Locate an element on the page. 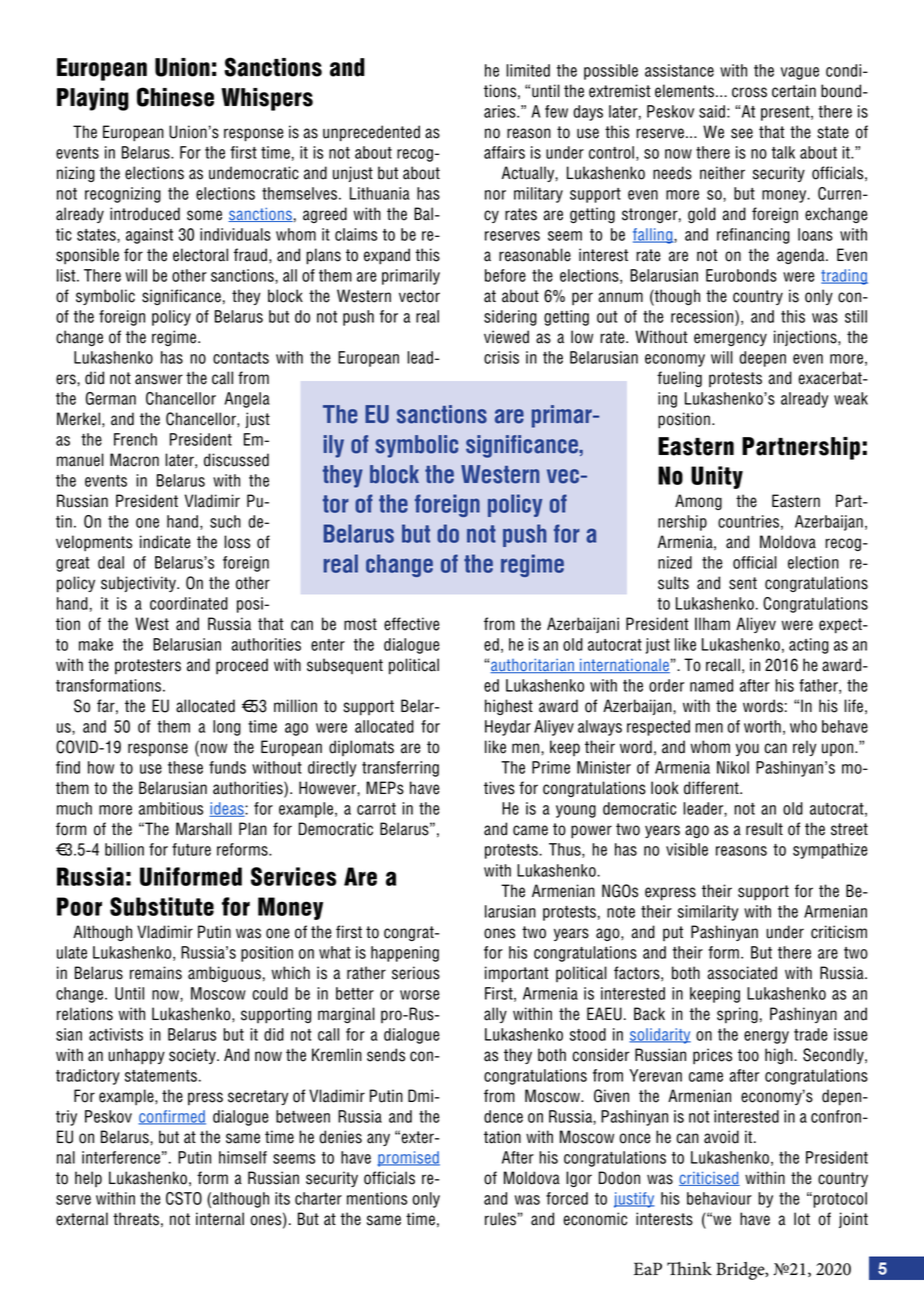 This image has width=924, height=1308. protesters is located at coordinates (148, 666).
